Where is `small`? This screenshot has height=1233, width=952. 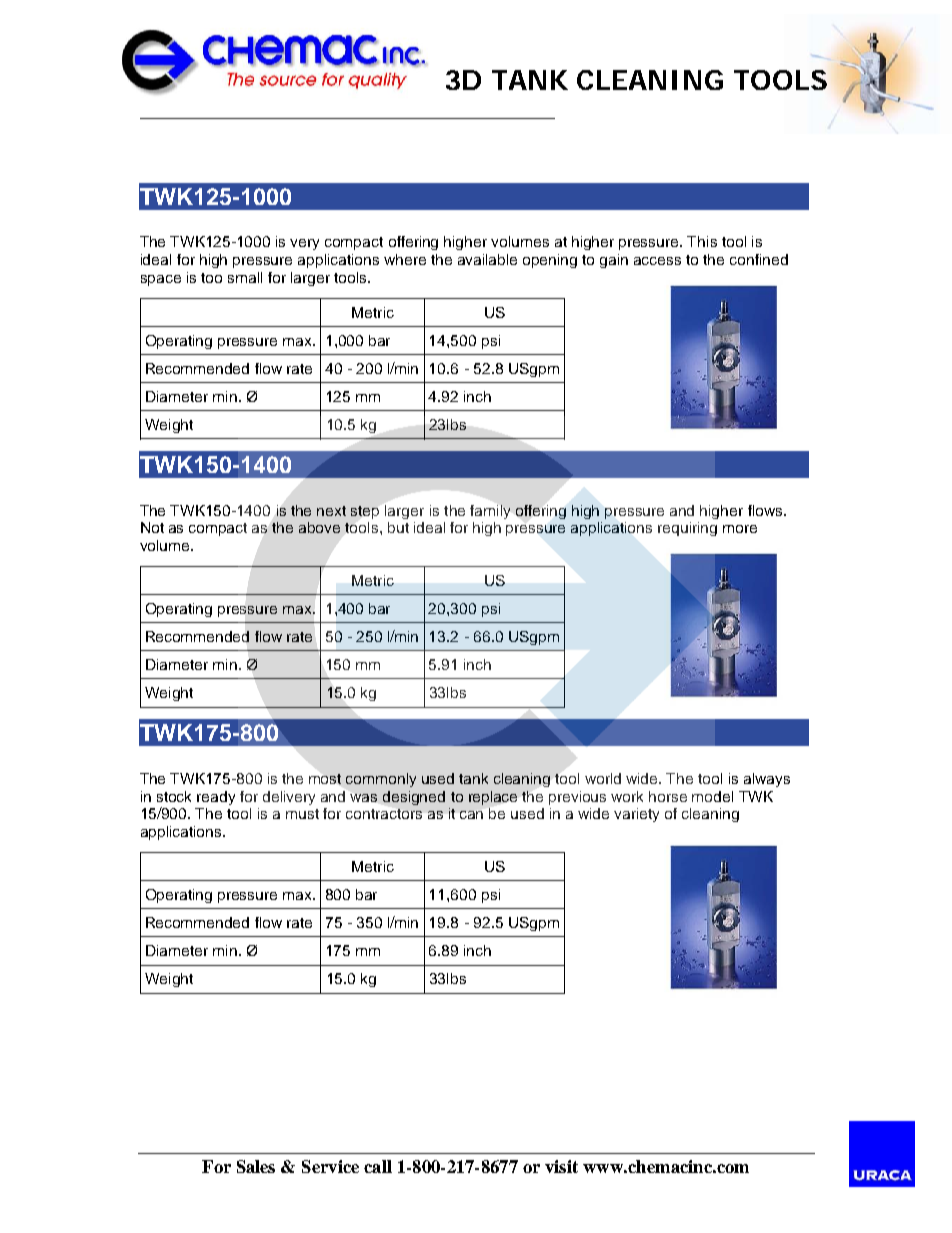 small is located at coordinates (245, 277).
